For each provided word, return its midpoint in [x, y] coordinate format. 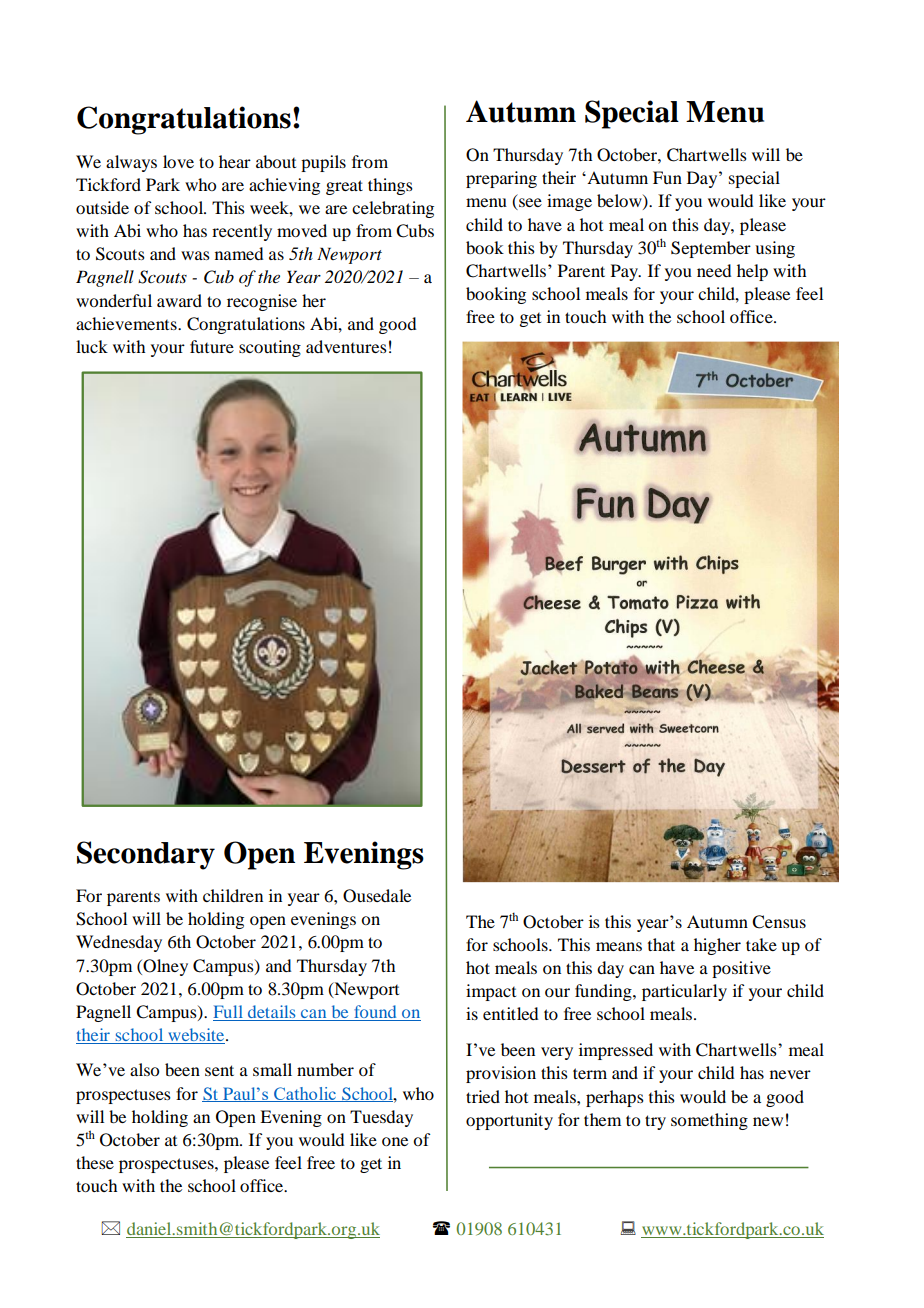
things [390, 186]
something [709, 1121]
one [395, 1141]
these [95, 1162]
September [711, 249]
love [178, 161]
